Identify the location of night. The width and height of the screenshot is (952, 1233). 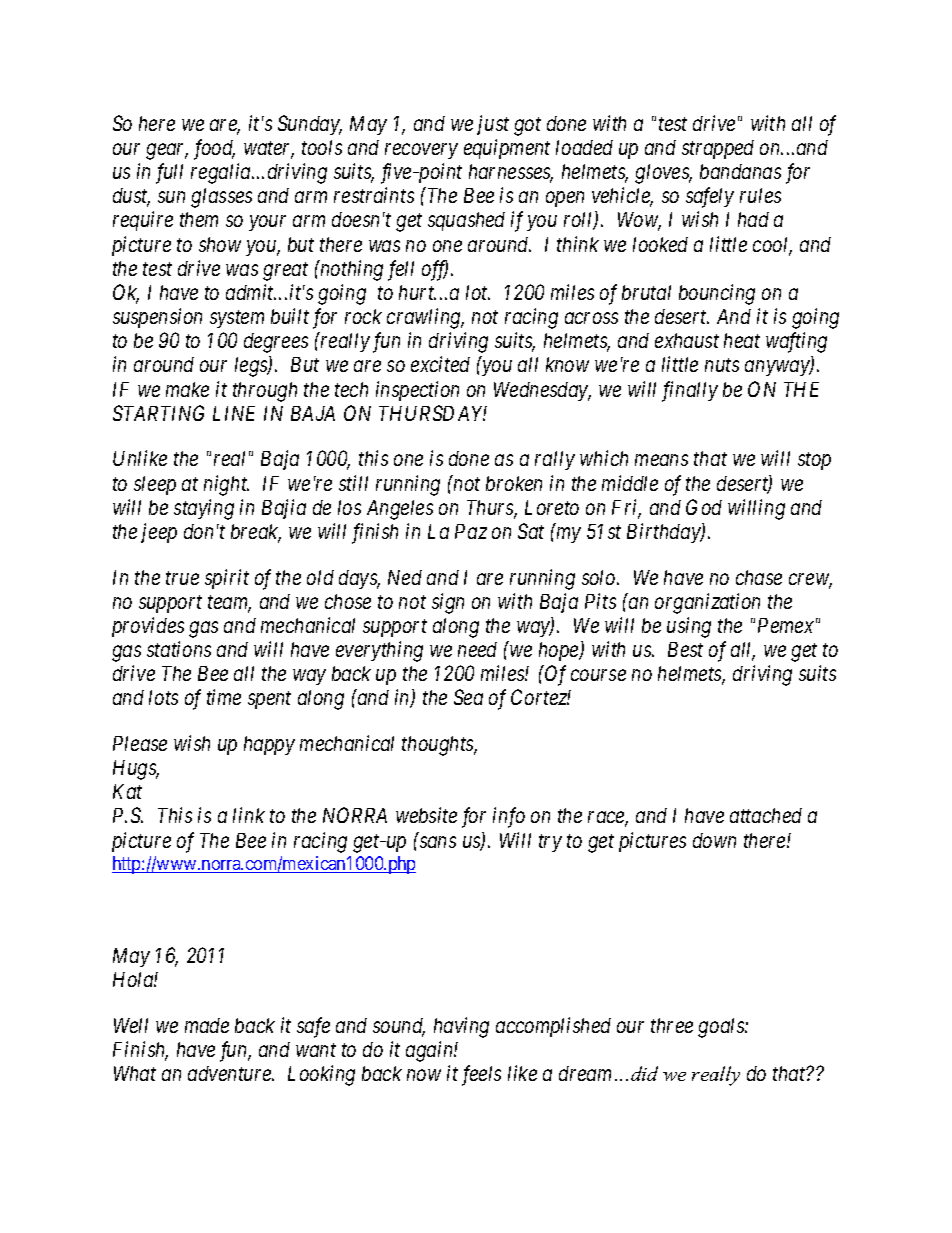
(226, 485).
